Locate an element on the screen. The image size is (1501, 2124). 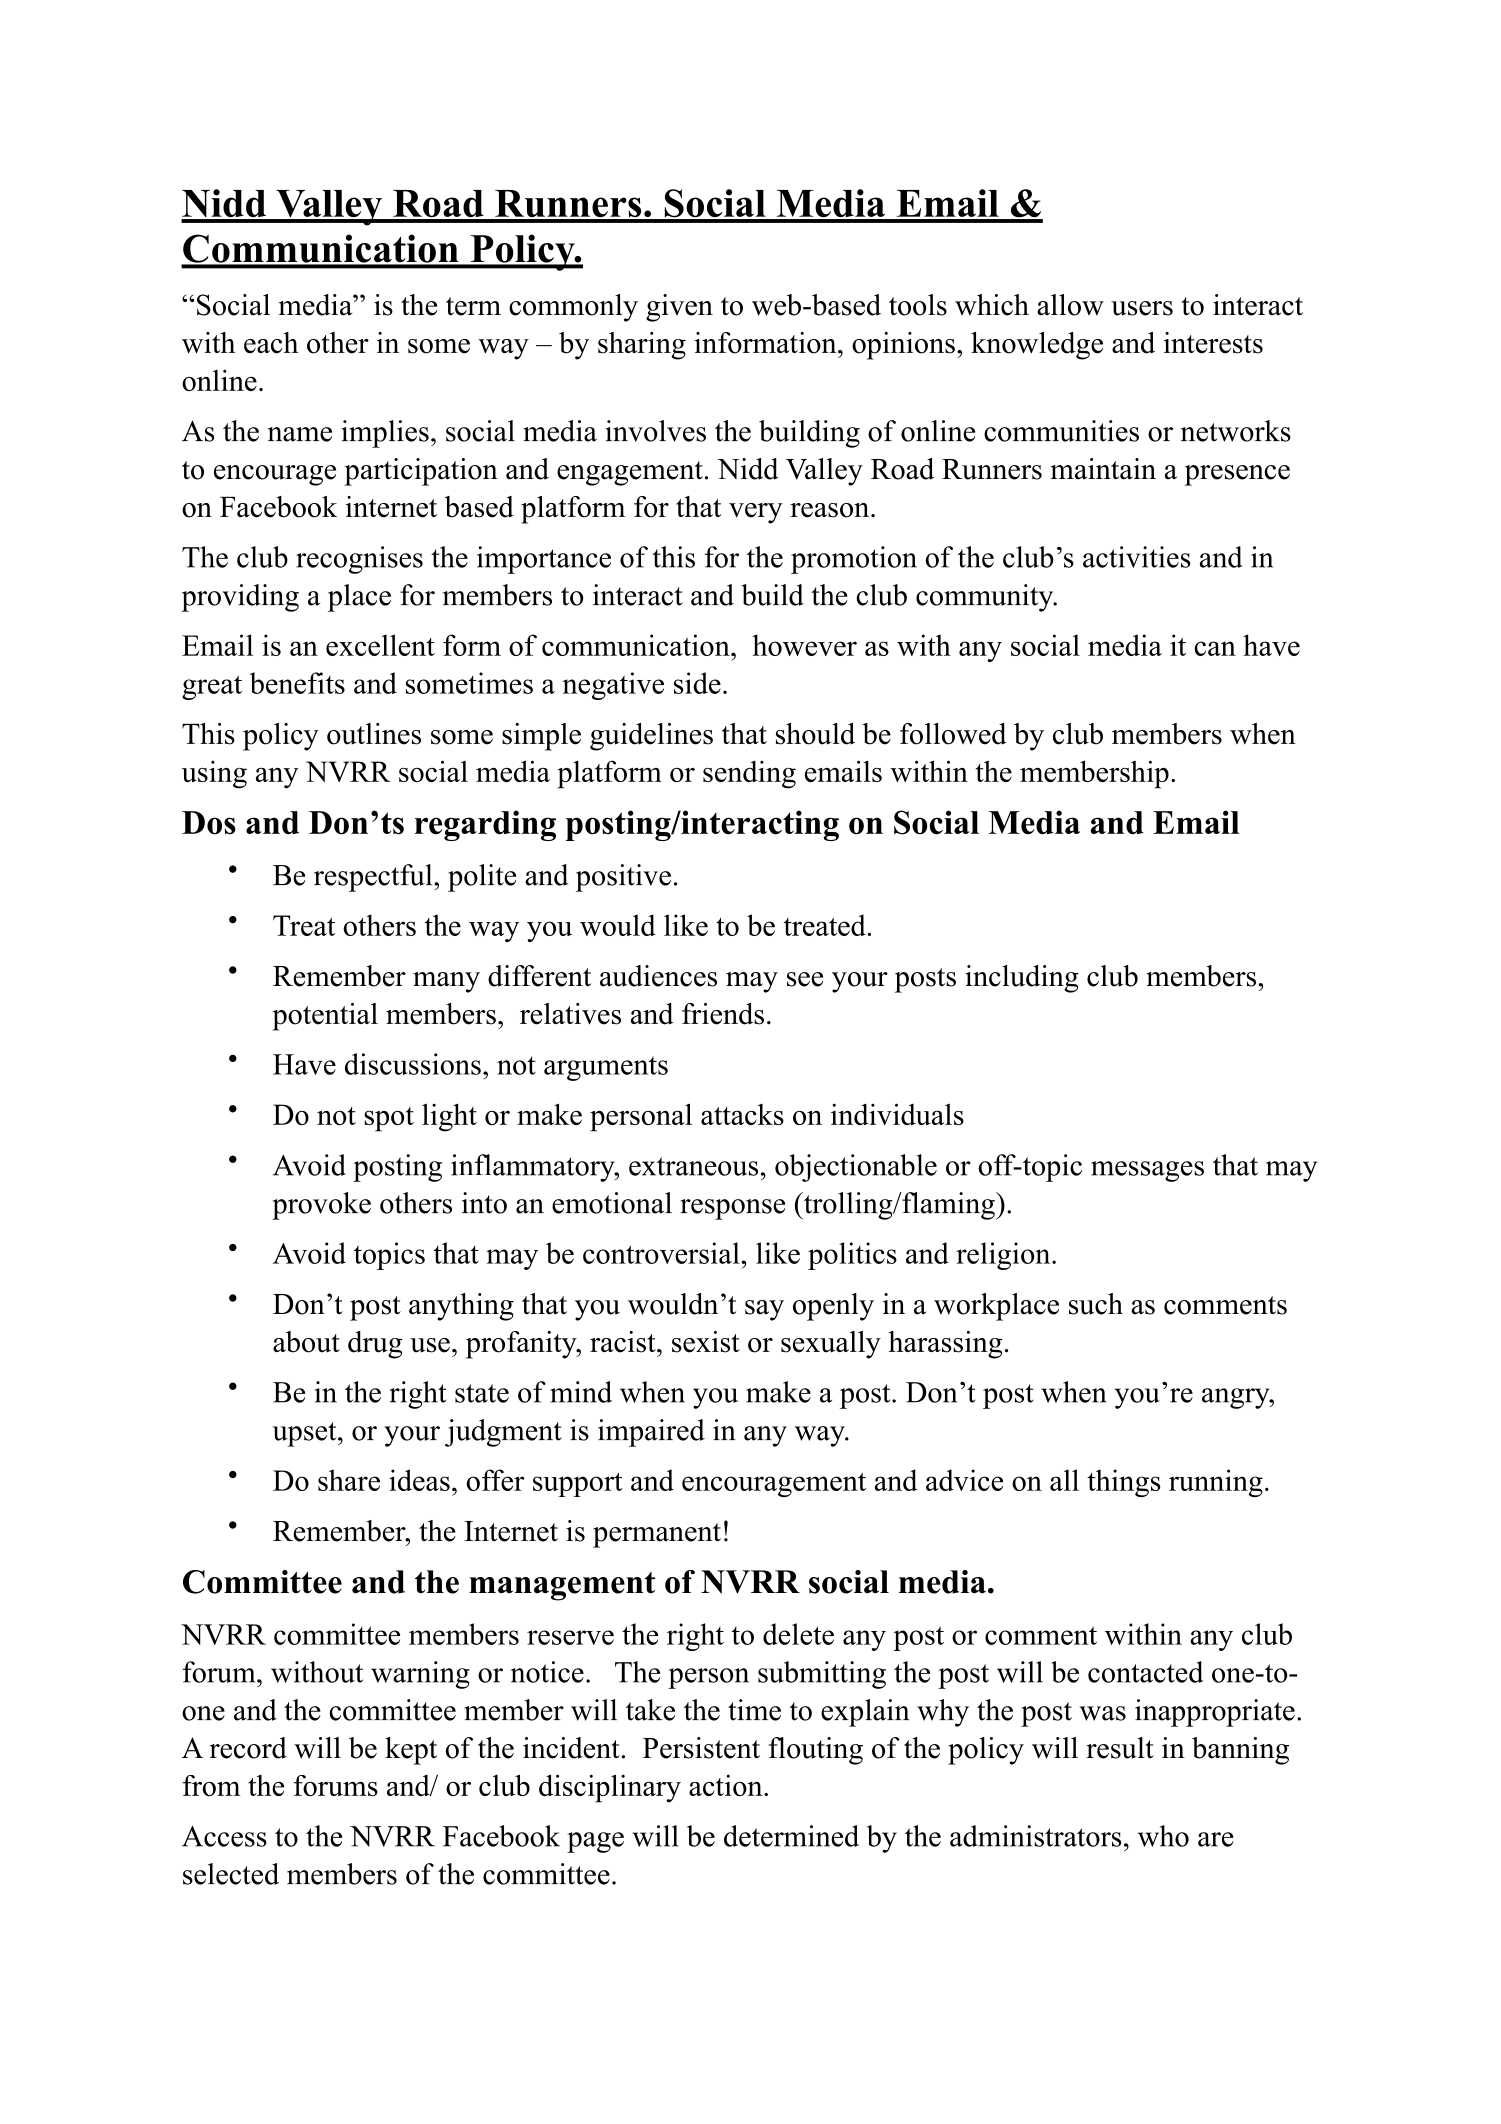
given is located at coordinates (679, 308).
